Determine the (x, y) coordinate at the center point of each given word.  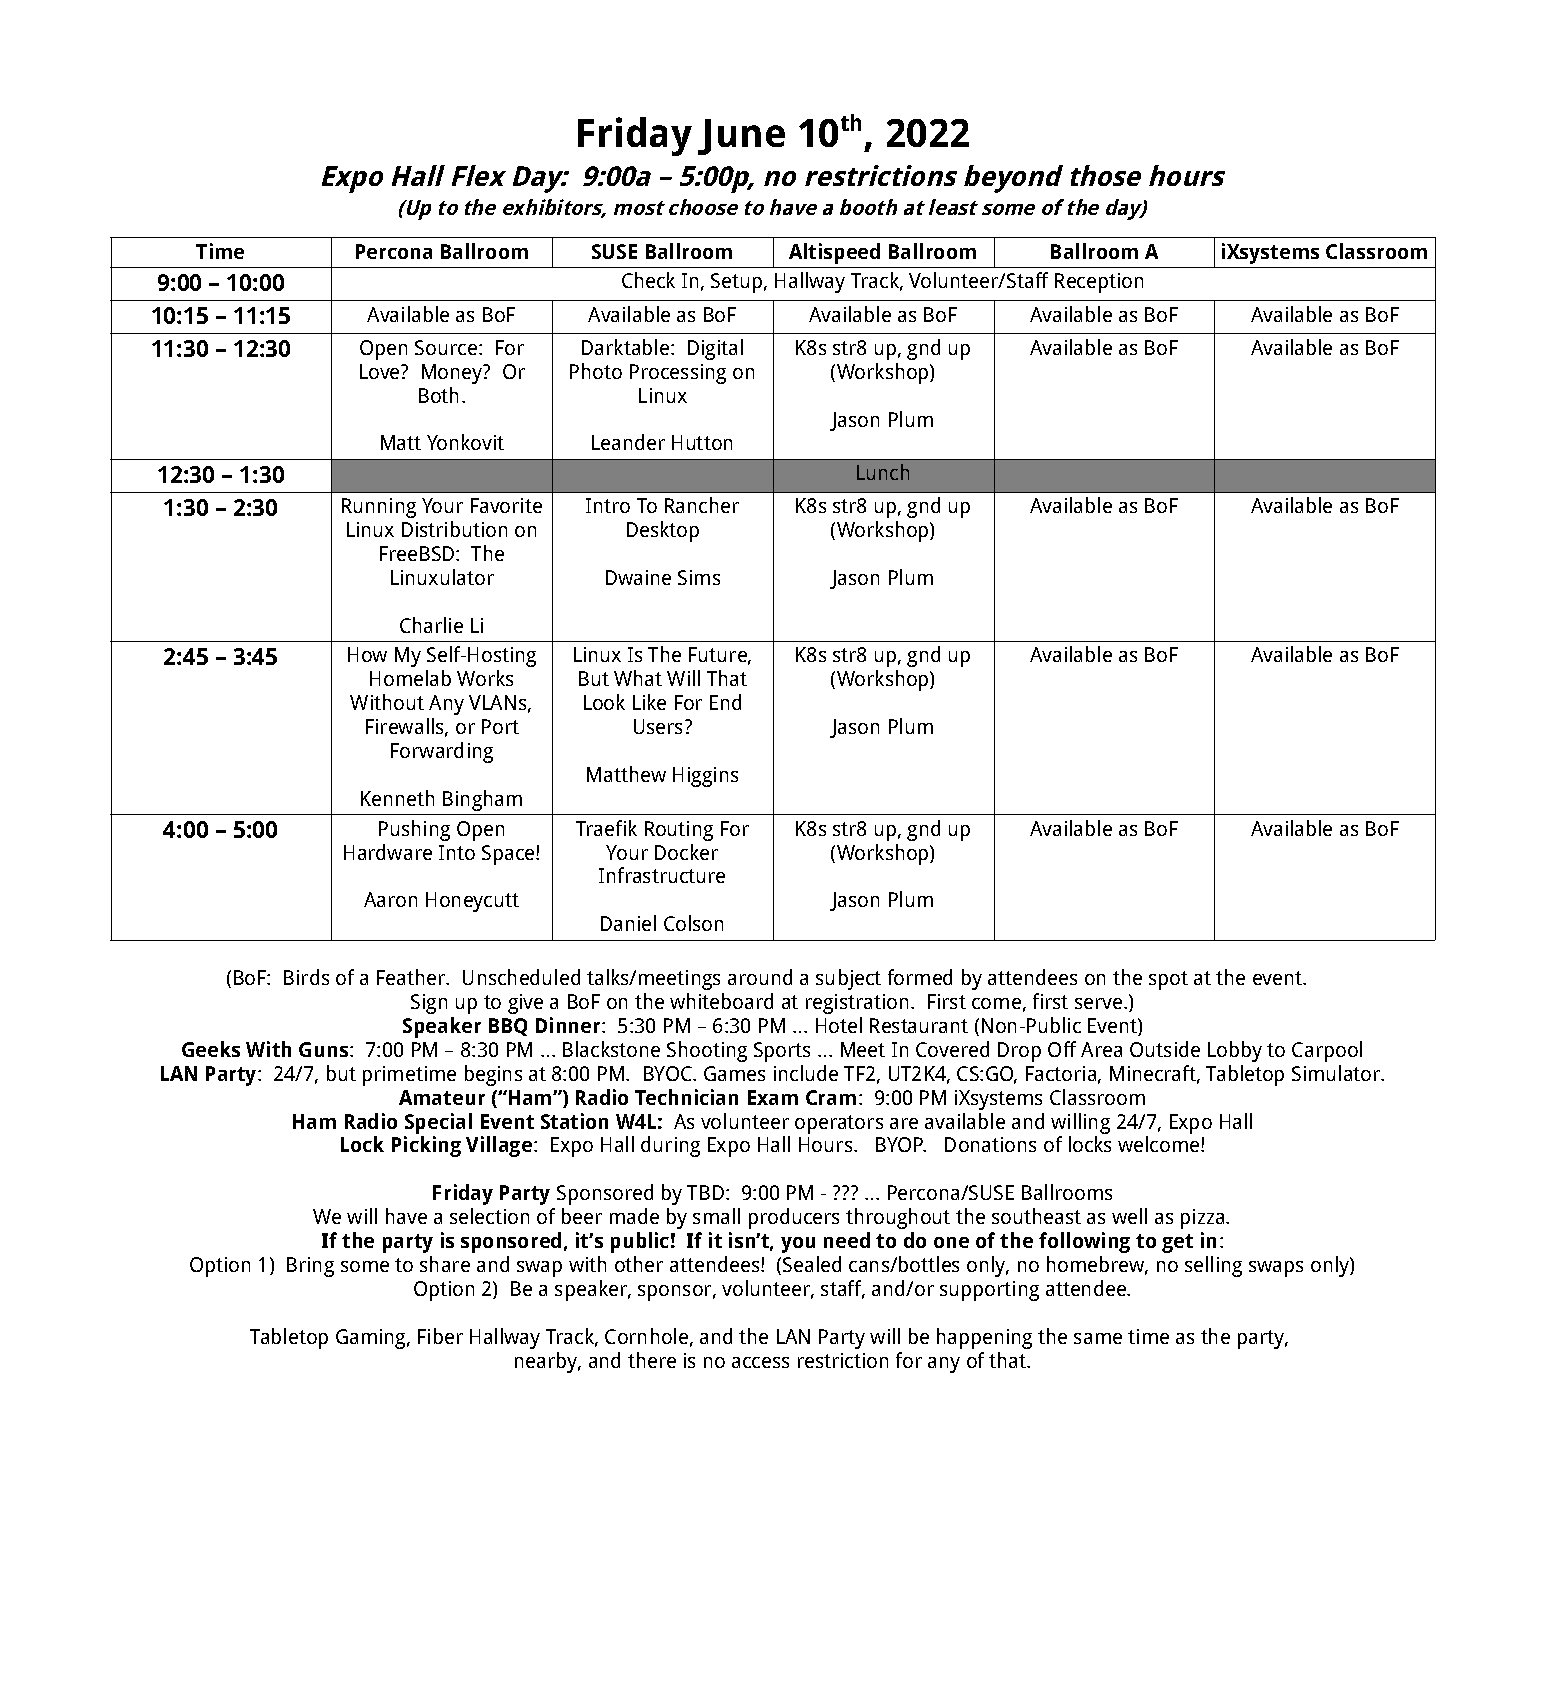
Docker (686, 852)
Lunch (883, 472)
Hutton (702, 442)
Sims (699, 577)
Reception (1099, 283)
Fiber (440, 1336)
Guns (325, 1049)
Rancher (702, 505)
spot (1168, 980)
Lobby (1235, 1051)
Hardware (388, 852)
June (741, 137)
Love (381, 371)
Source (447, 347)
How (367, 654)
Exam (773, 1097)
